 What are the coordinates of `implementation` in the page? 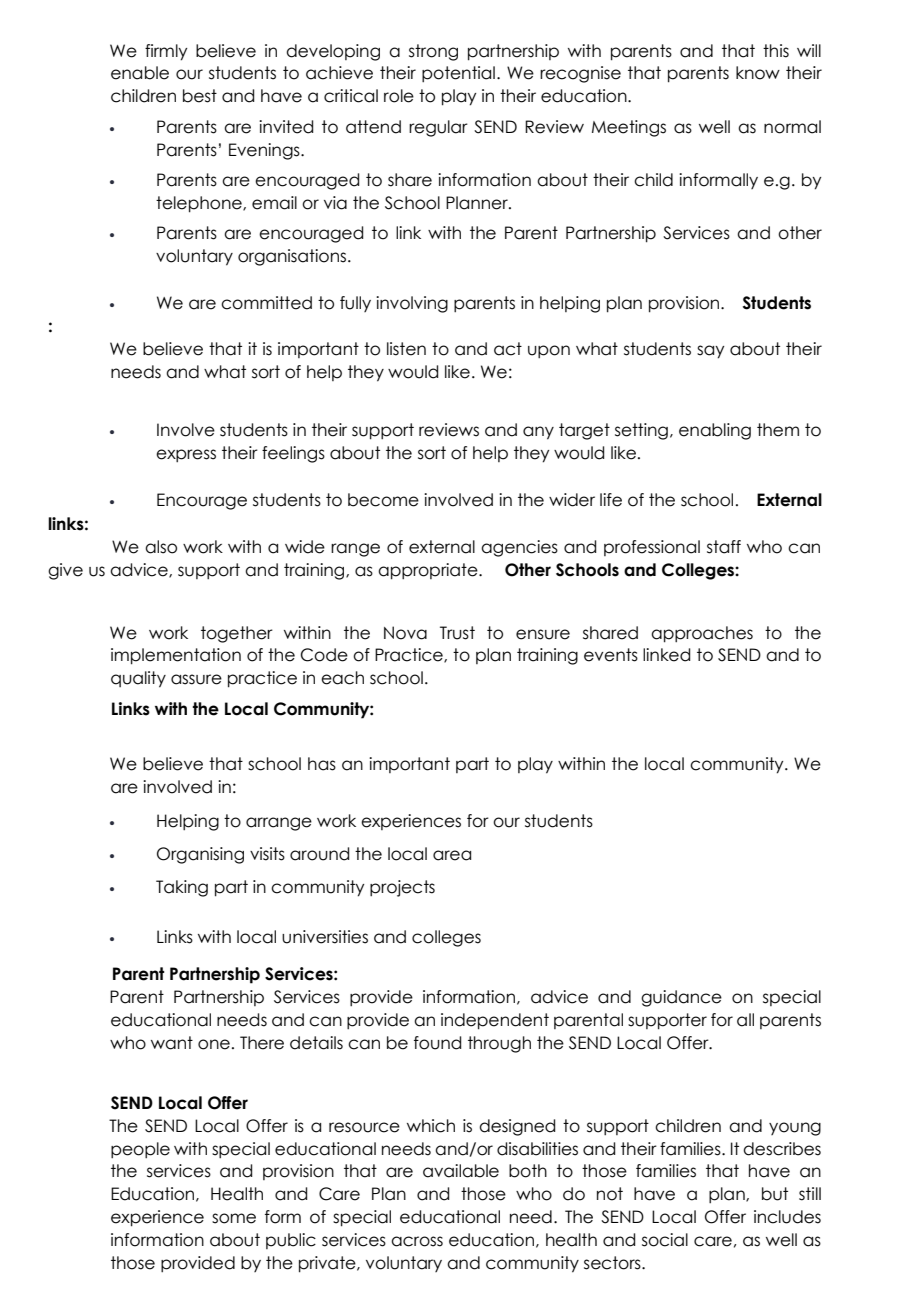 It's located at (176, 656).
